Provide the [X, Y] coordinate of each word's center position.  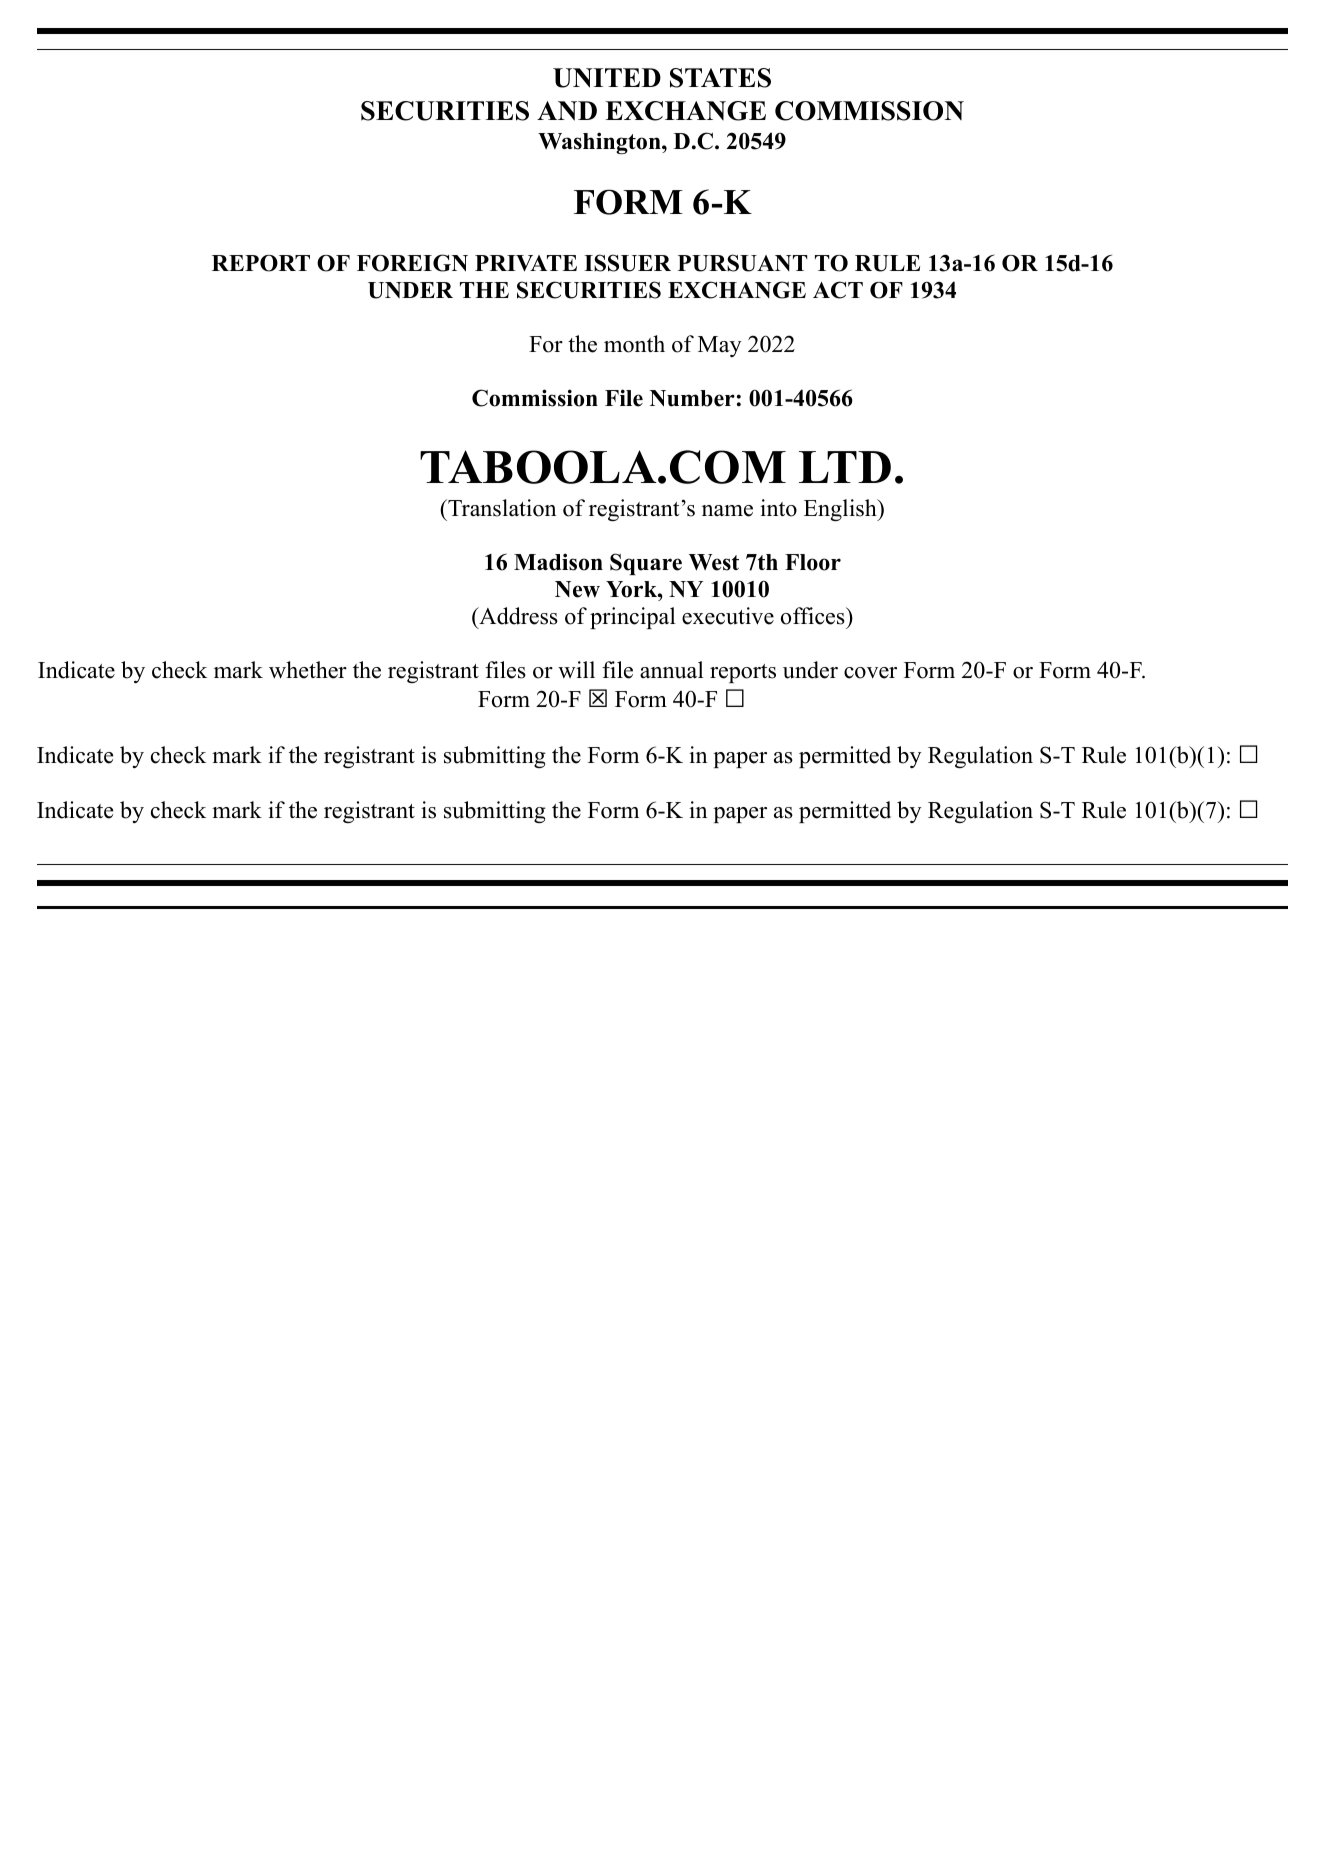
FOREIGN [412, 263]
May [720, 346]
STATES [720, 78]
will [576, 669]
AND [567, 111]
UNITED [607, 78]
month [634, 344]
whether [308, 670]
